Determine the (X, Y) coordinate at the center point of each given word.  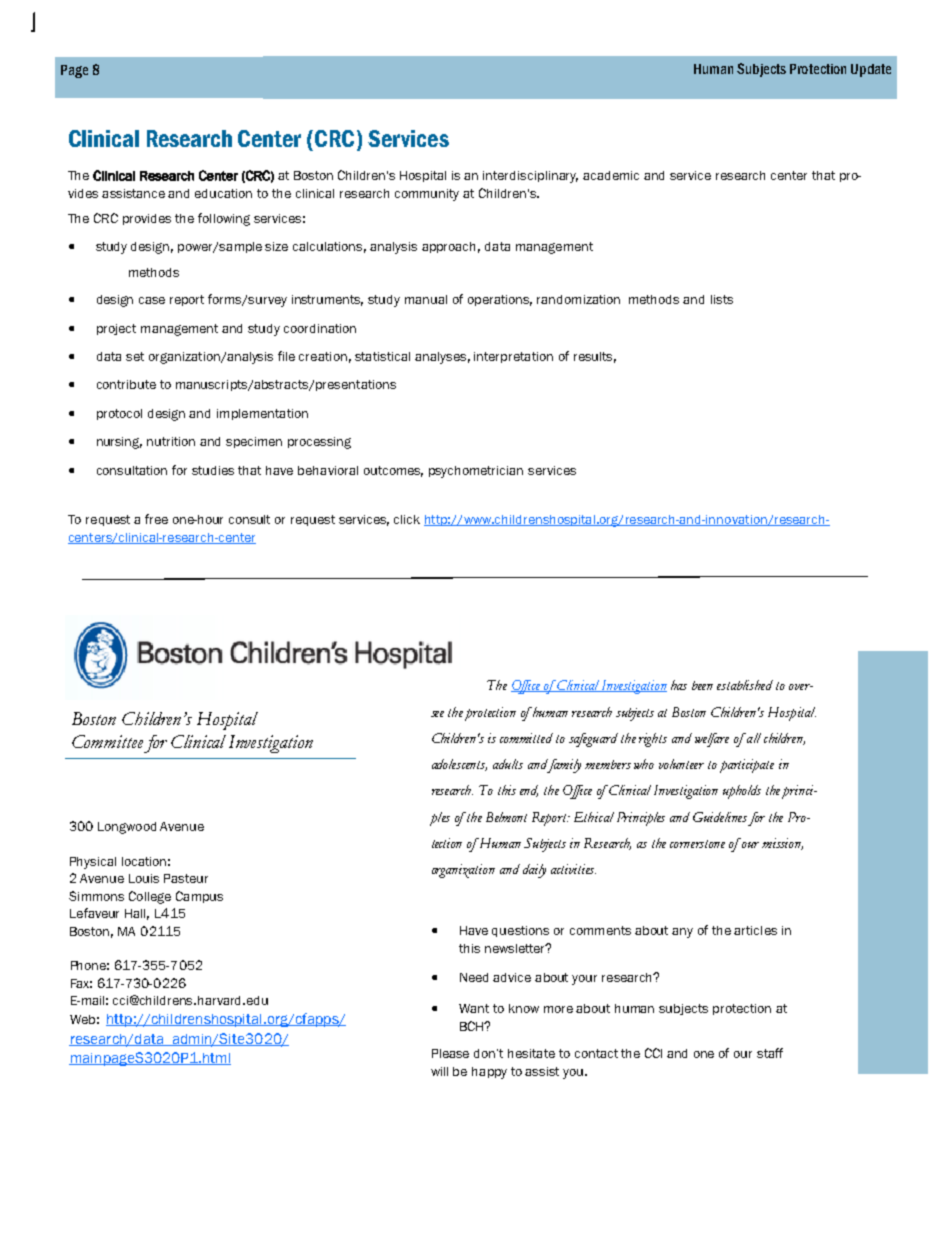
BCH (473, 1026)
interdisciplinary (530, 177)
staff (770, 1053)
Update (871, 70)
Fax (81, 983)
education (223, 193)
